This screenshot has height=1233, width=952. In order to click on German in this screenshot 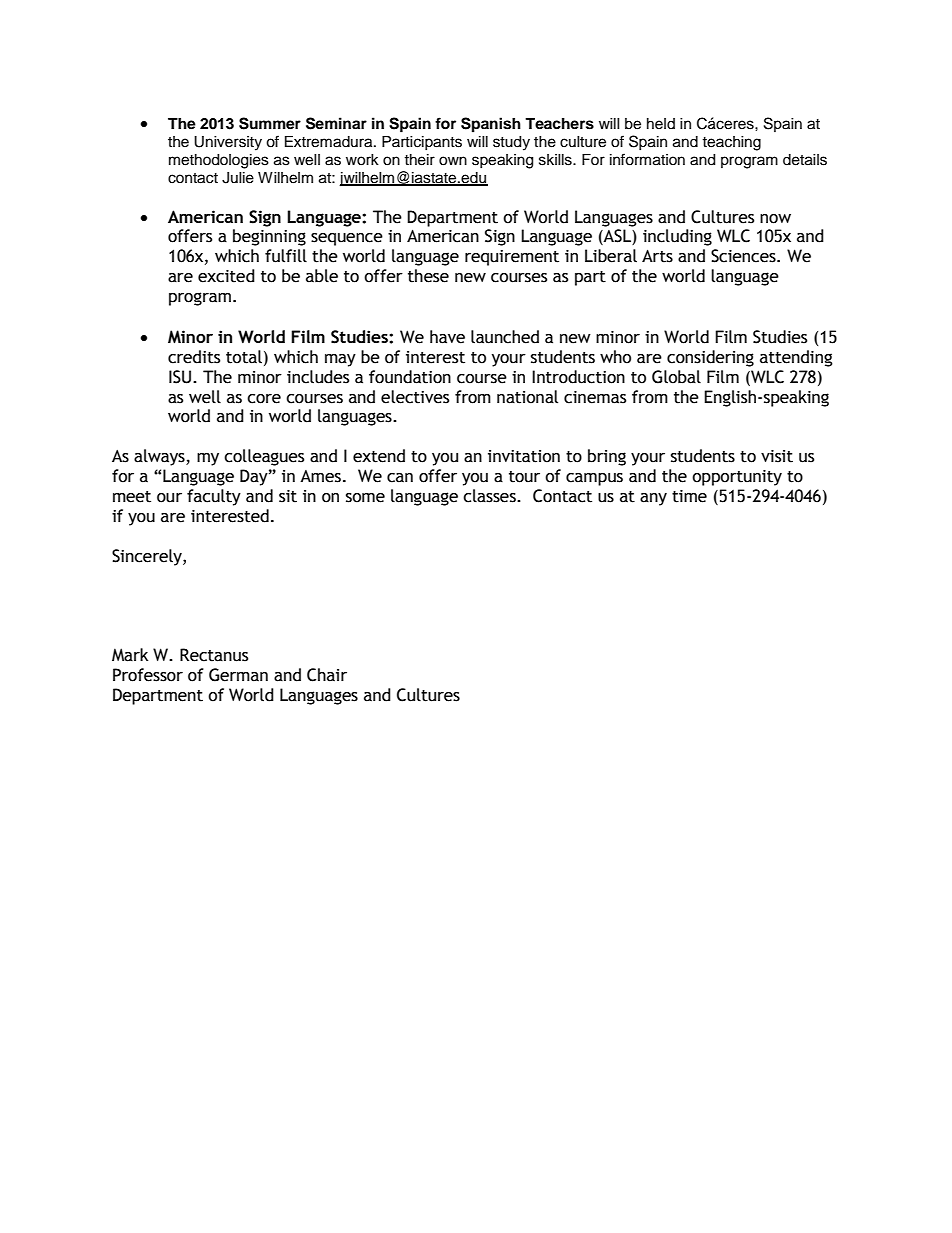, I will do `click(238, 675)`.
